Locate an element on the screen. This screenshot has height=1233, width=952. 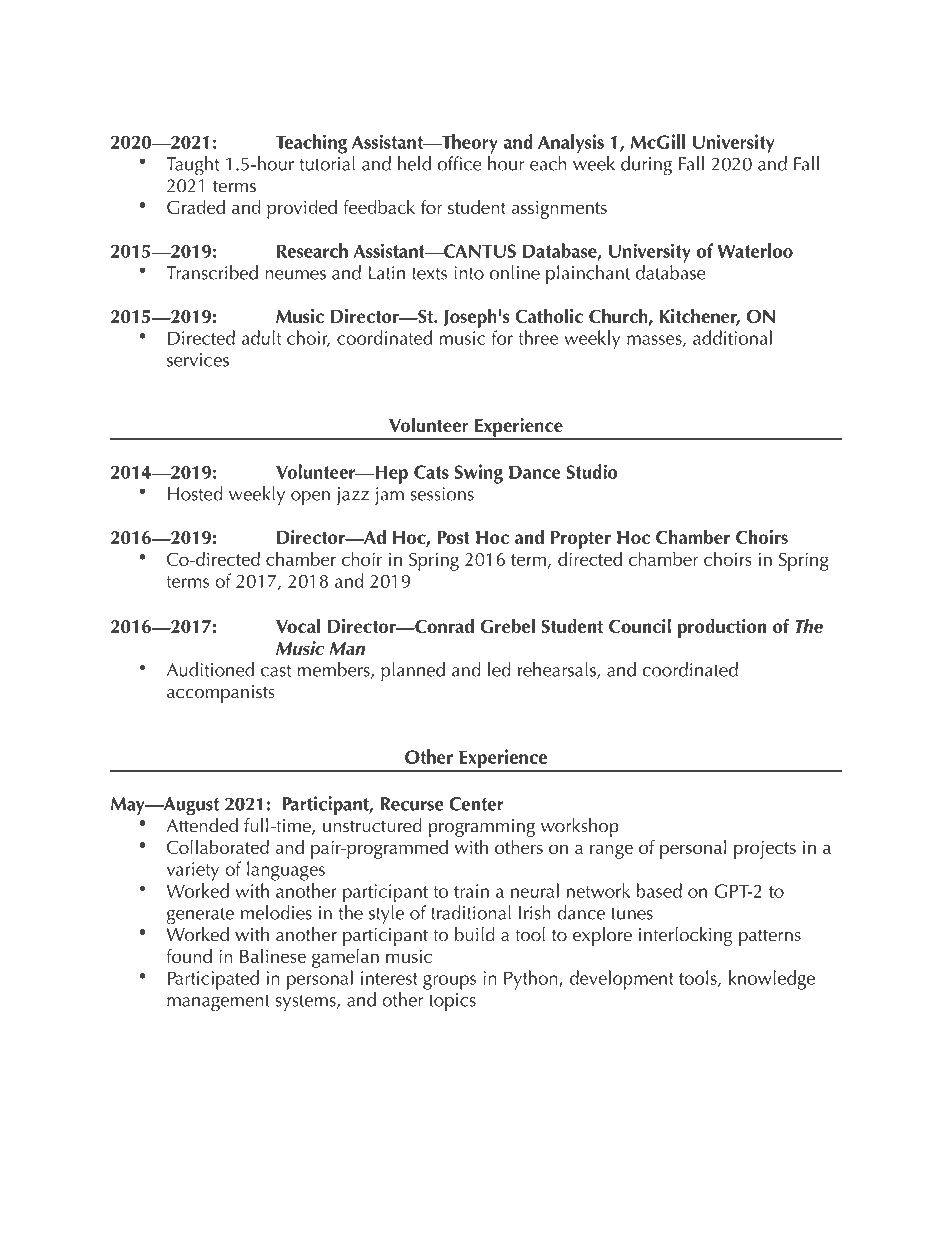
interlocking is located at coordinates (685, 936).
